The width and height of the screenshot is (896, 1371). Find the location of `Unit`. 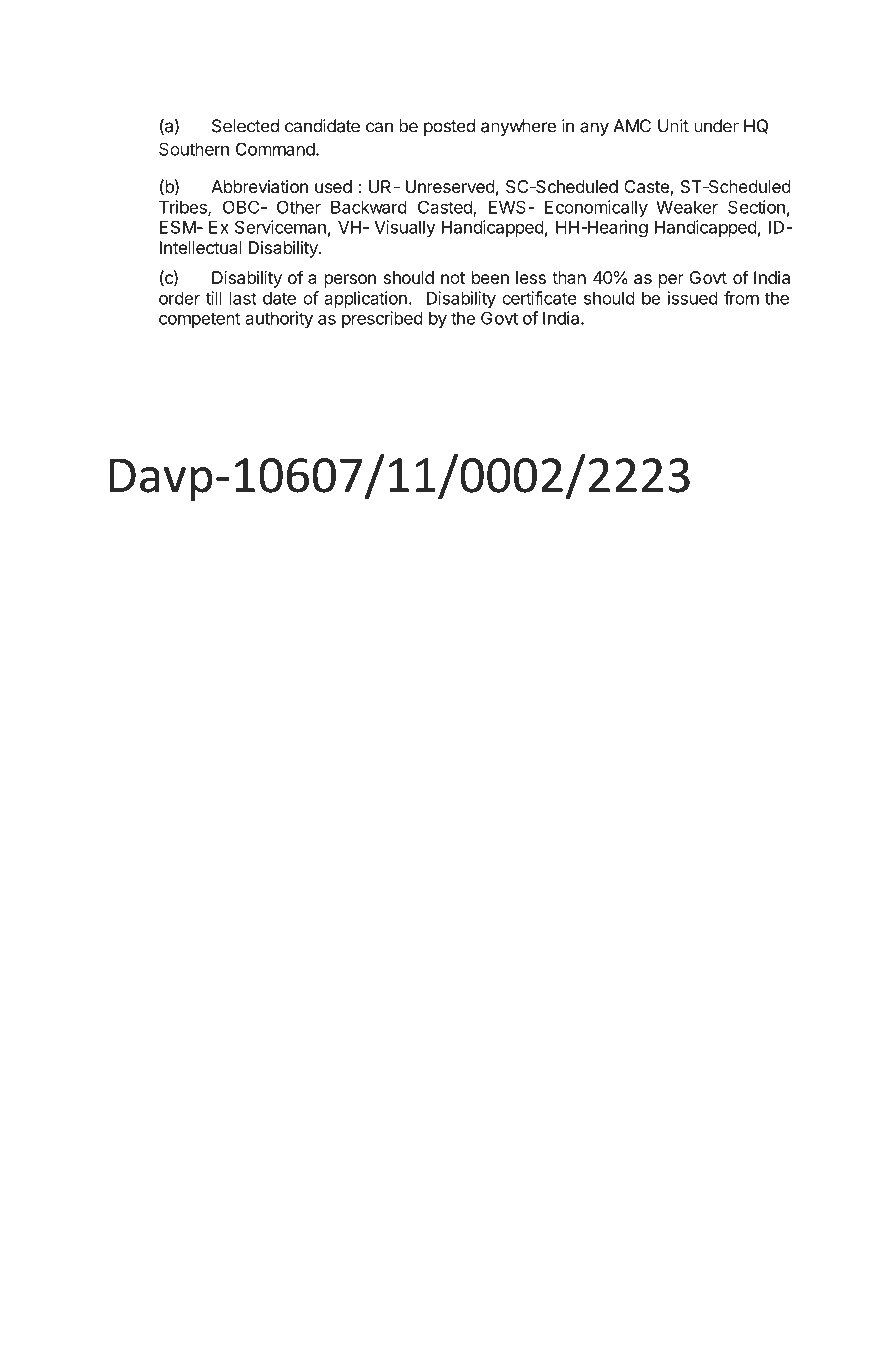

Unit is located at coordinates (673, 126).
